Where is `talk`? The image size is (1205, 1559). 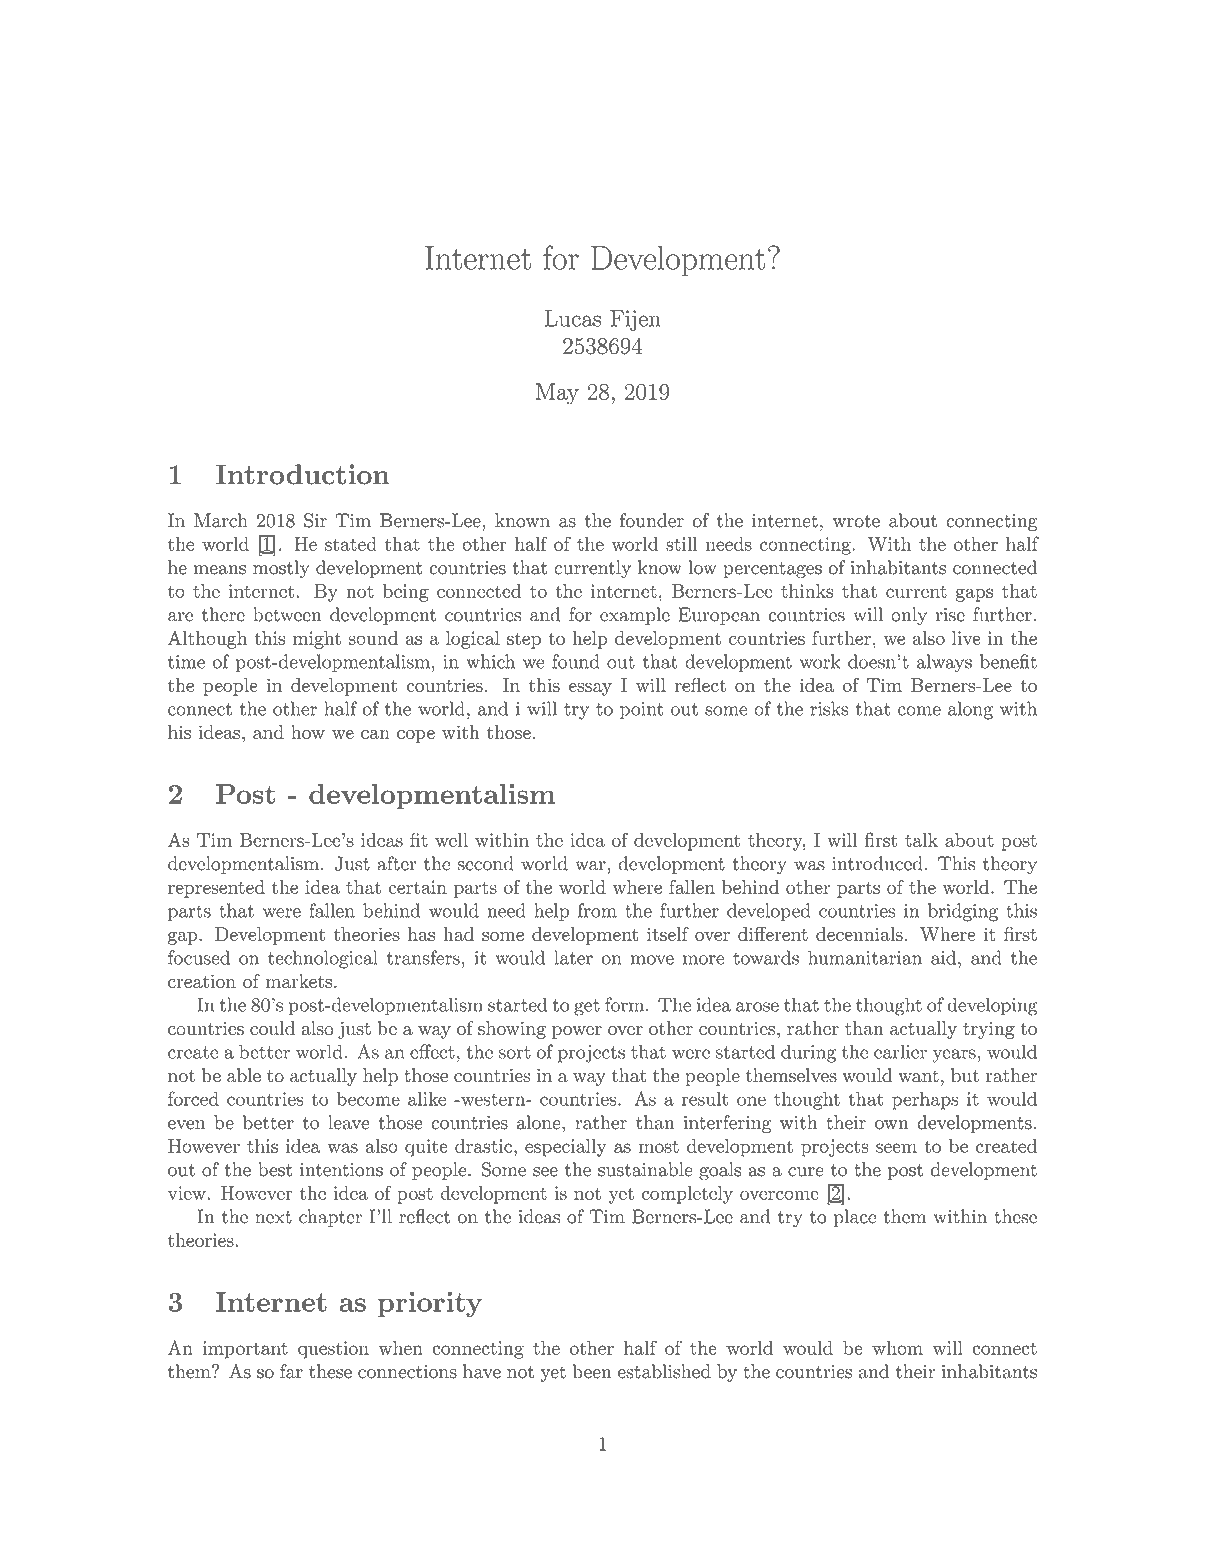
talk is located at coordinates (921, 840).
